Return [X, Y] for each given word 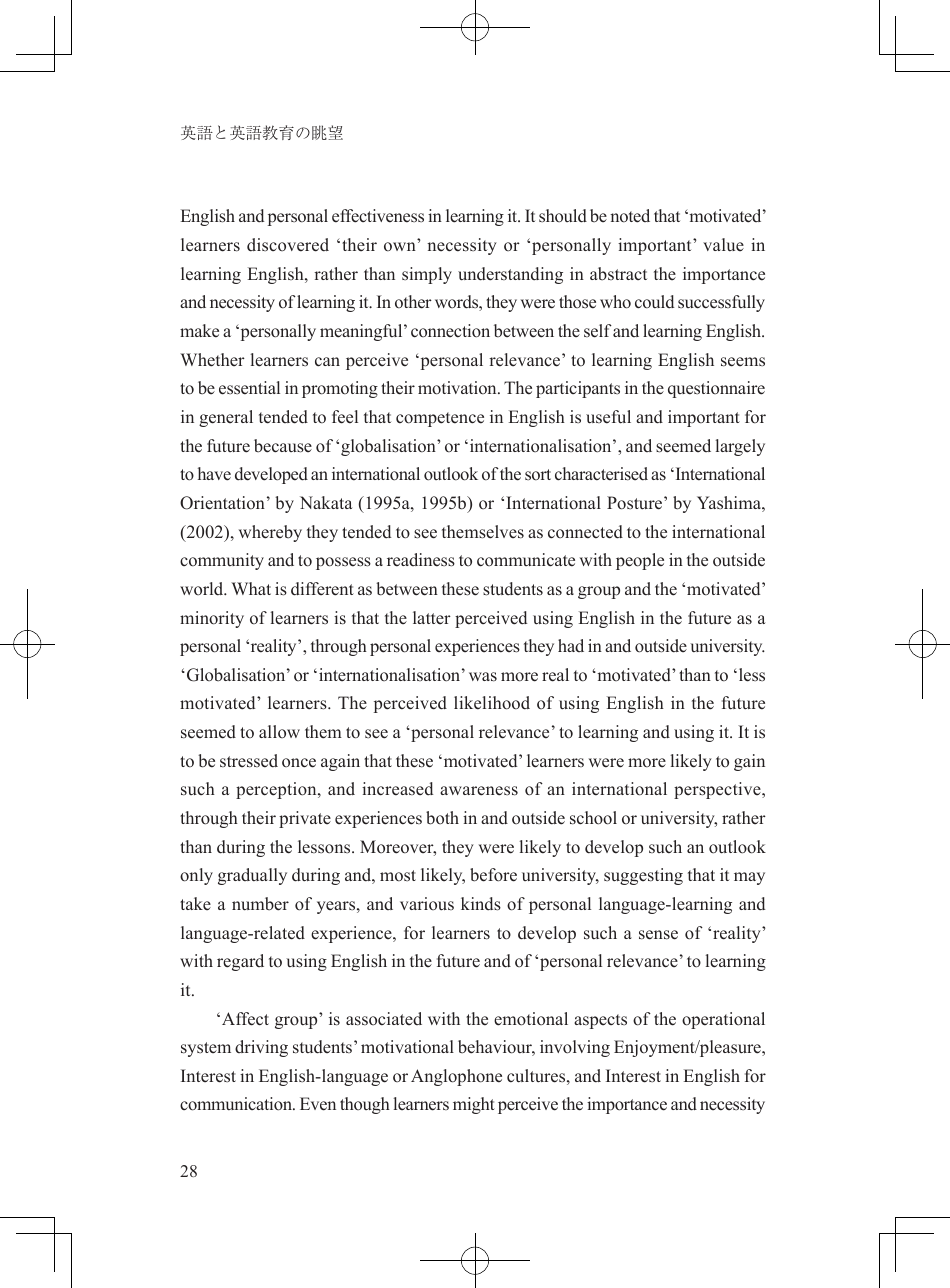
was [483, 677]
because [283, 446]
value [723, 245]
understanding [510, 275]
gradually [252, 876]
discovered [288, 245]
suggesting [643, 876]
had [571, 645]
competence [440, 419]
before [493, 875]
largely [740, 447]
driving [261, 1048]
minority [212, 619]
